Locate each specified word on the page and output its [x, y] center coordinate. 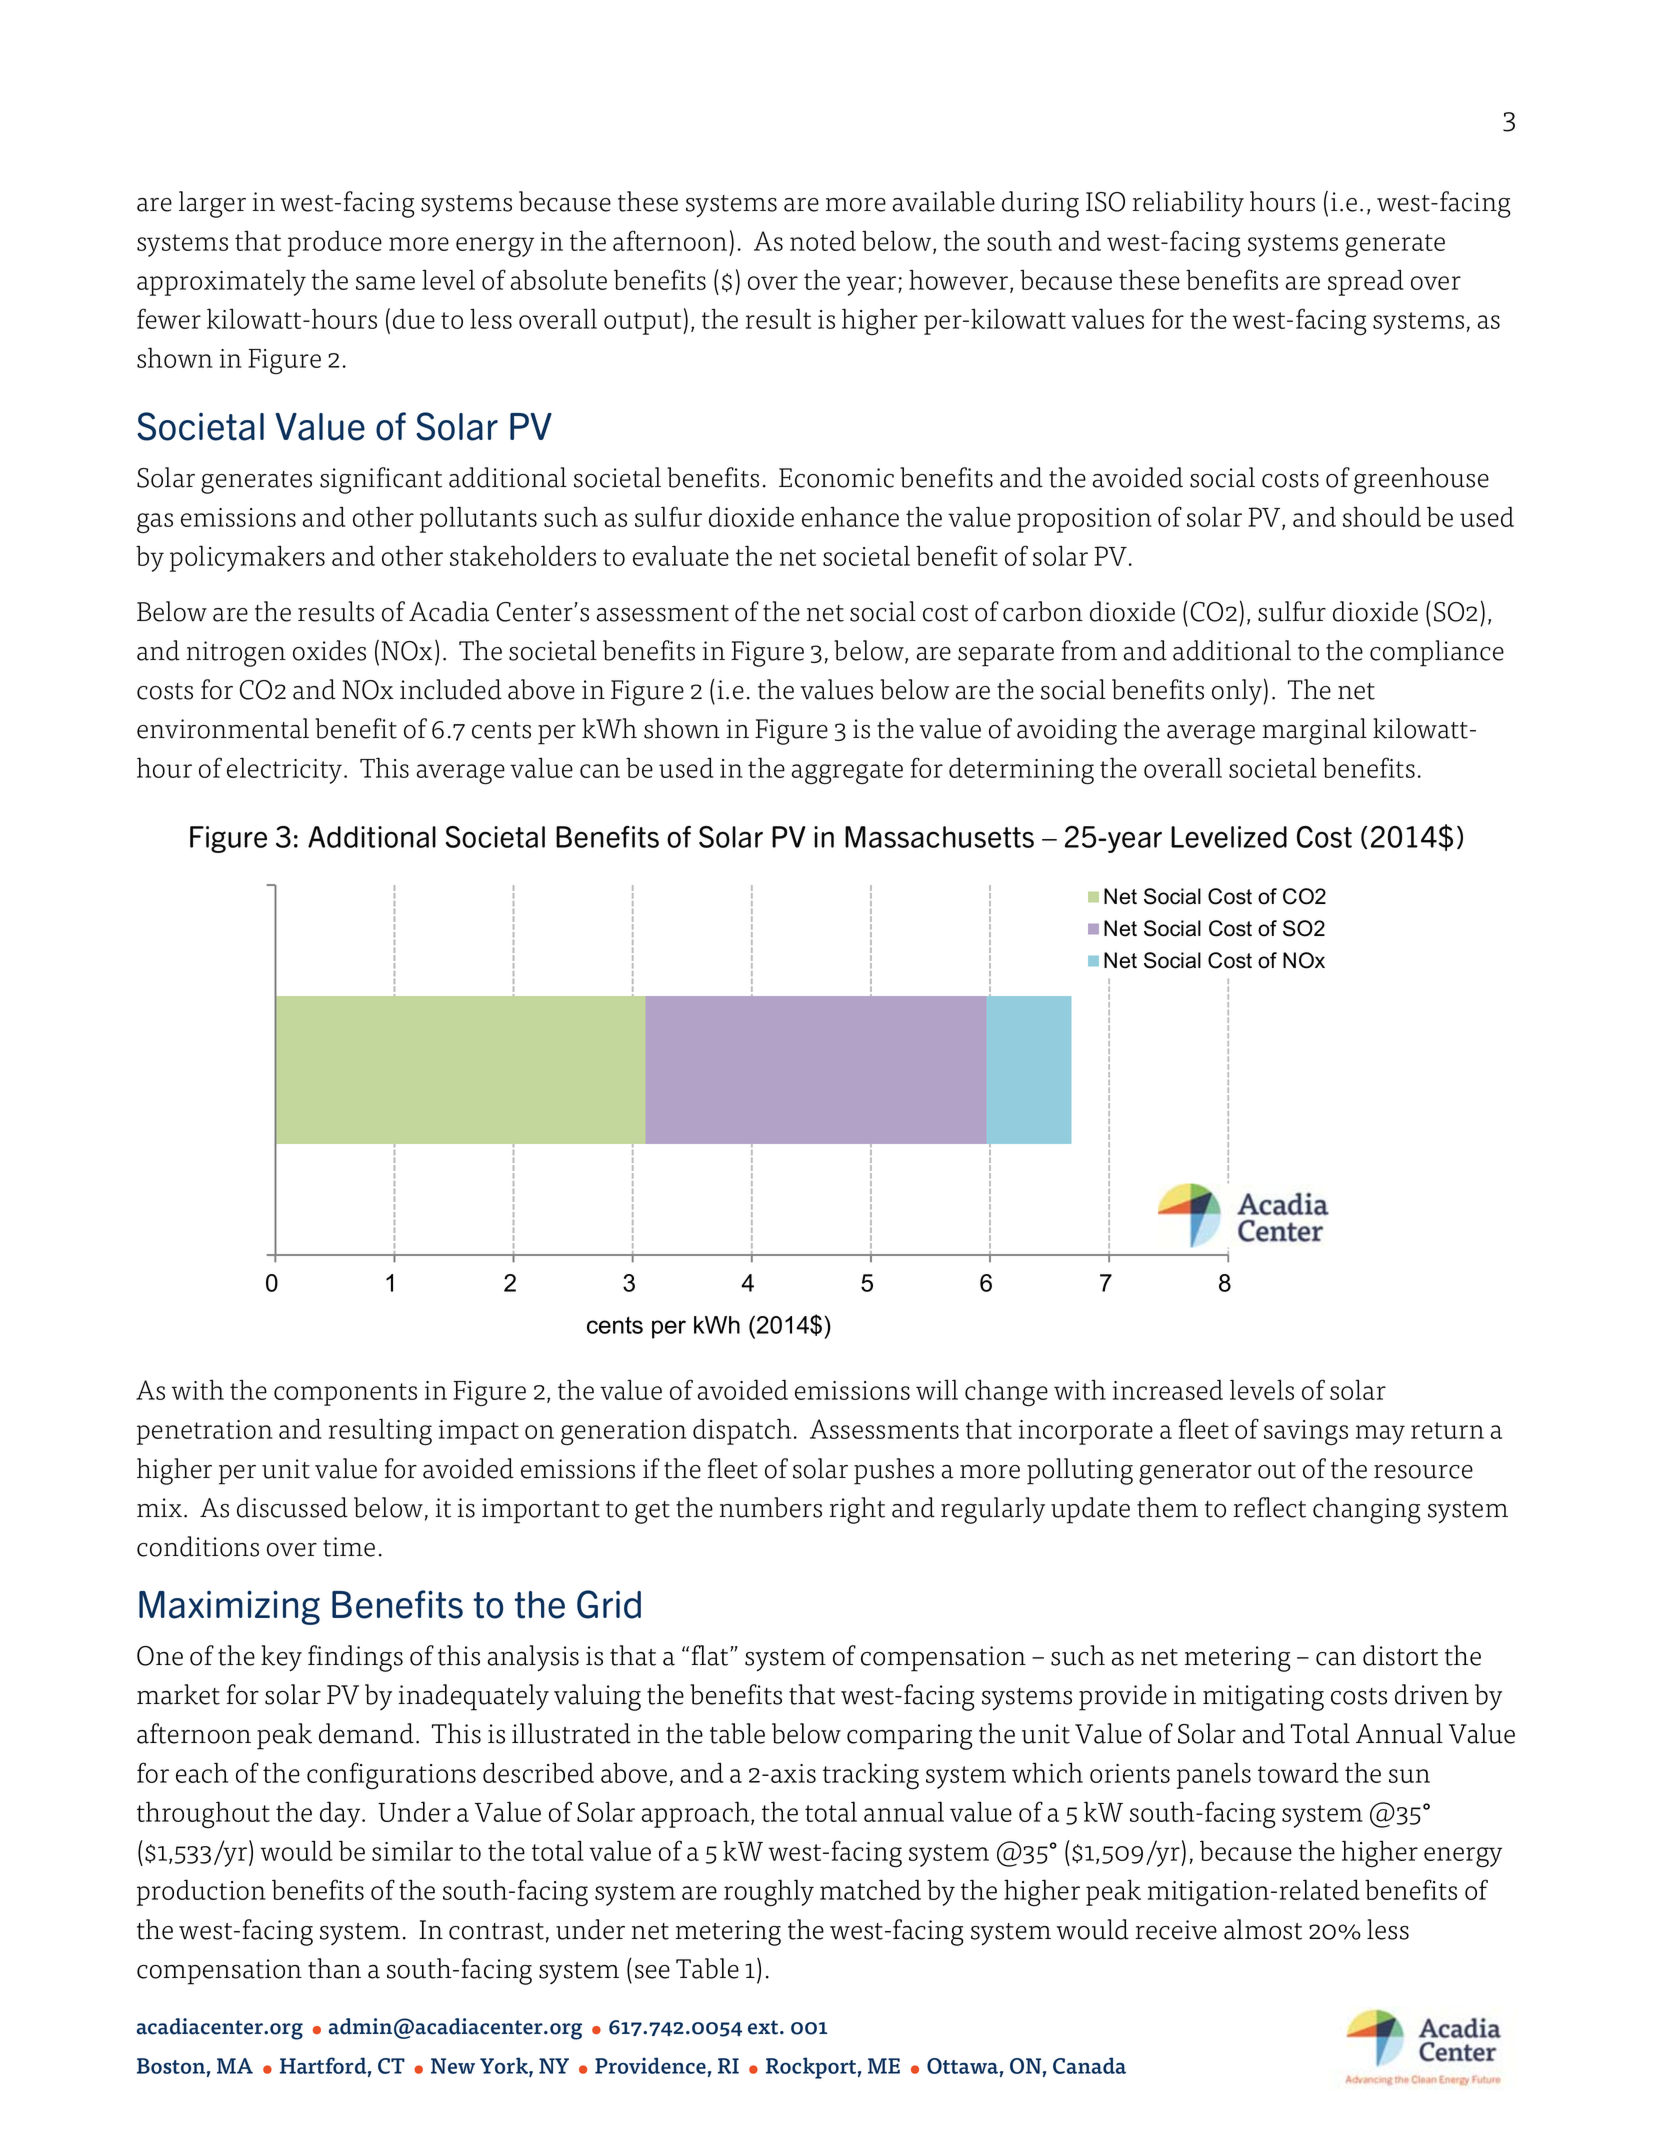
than [334, 1968]
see [652, 1972]
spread [1366, 282]
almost [1263, 1929]
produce [335, 243]
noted [823, 240]
